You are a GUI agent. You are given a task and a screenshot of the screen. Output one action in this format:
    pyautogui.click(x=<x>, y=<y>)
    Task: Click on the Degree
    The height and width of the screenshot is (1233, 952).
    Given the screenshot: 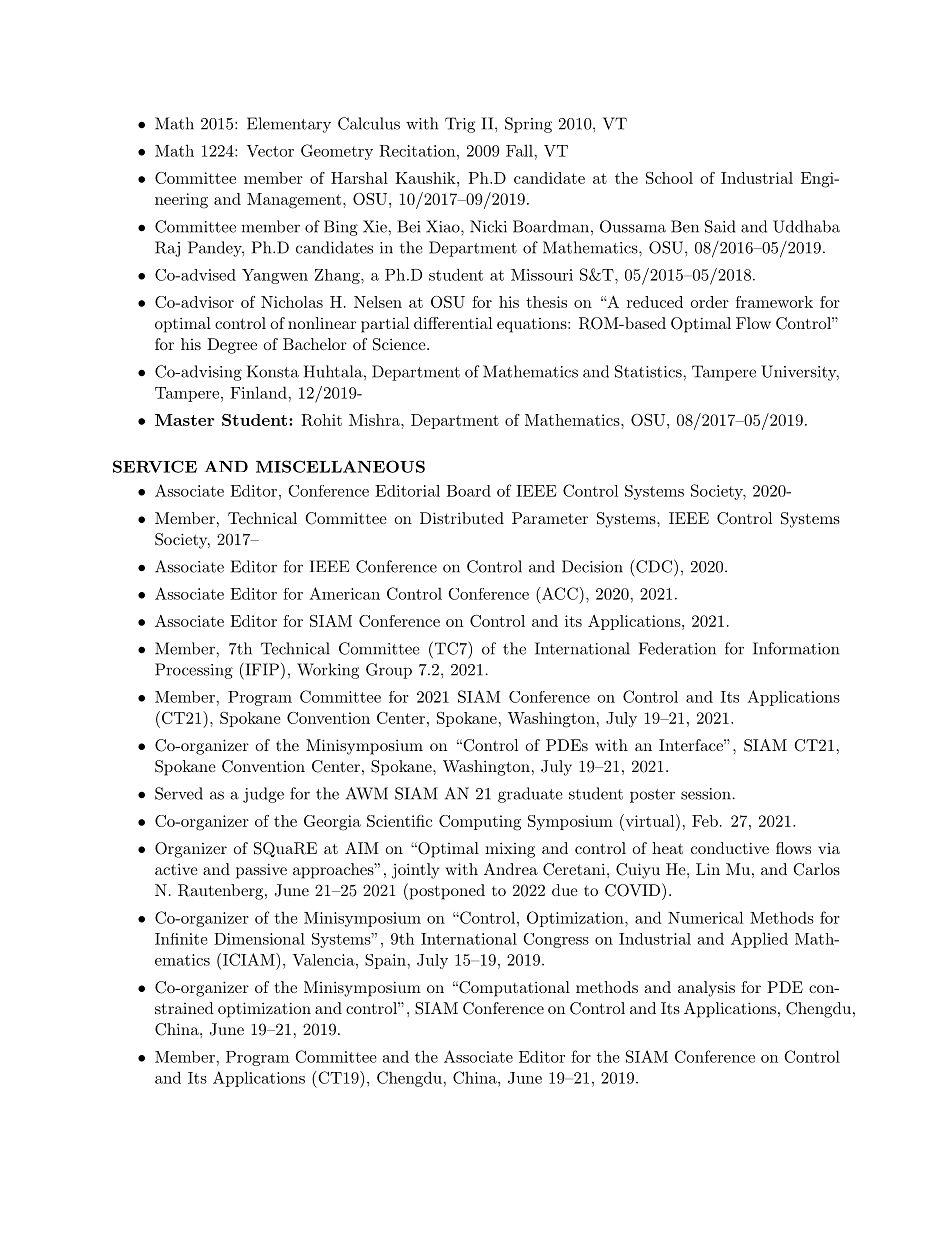 What is the action you would take?
    pyautogui.click(x=232, y=346)
